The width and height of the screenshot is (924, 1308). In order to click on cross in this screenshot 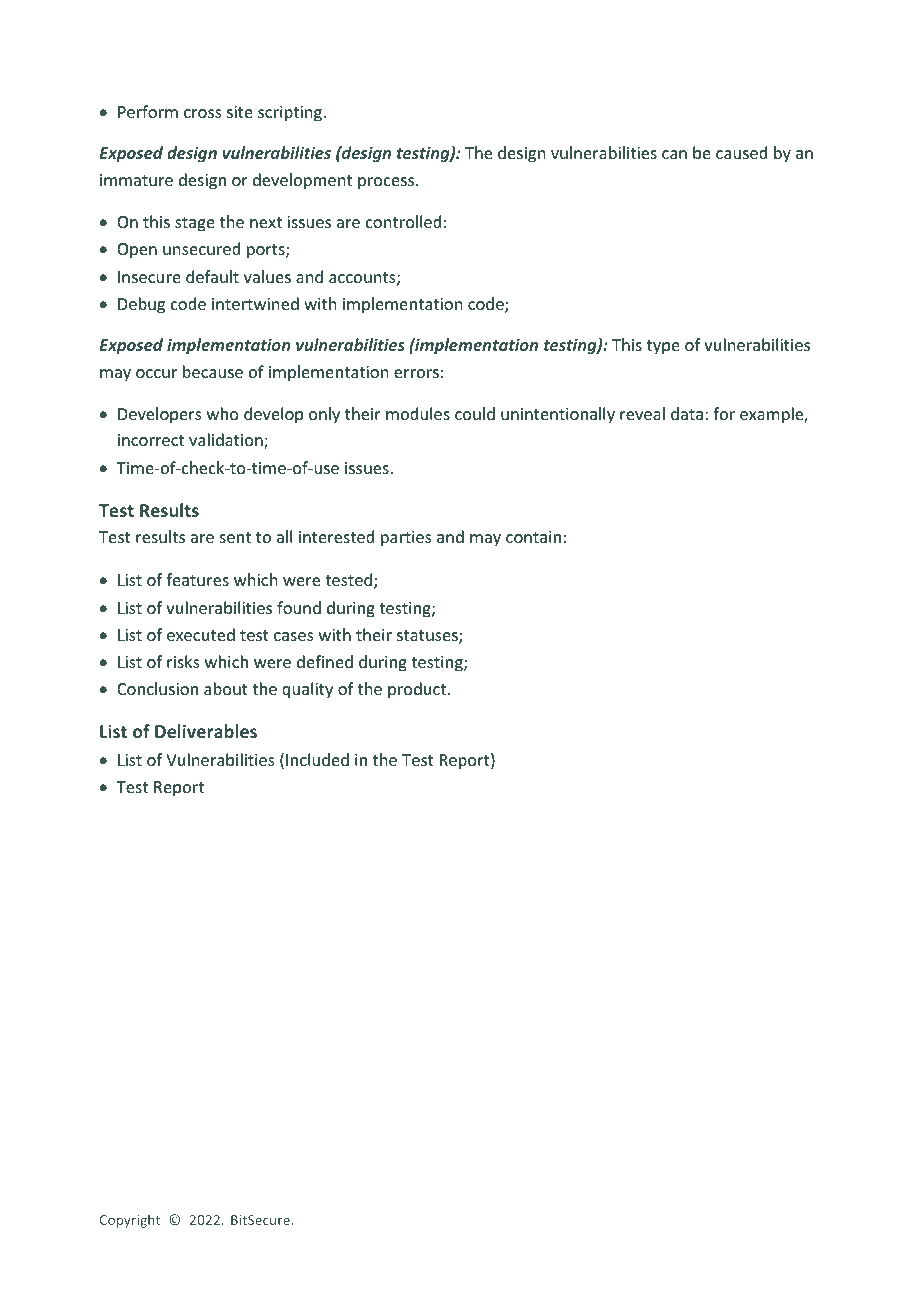, I will do `click(203, 113)`.
